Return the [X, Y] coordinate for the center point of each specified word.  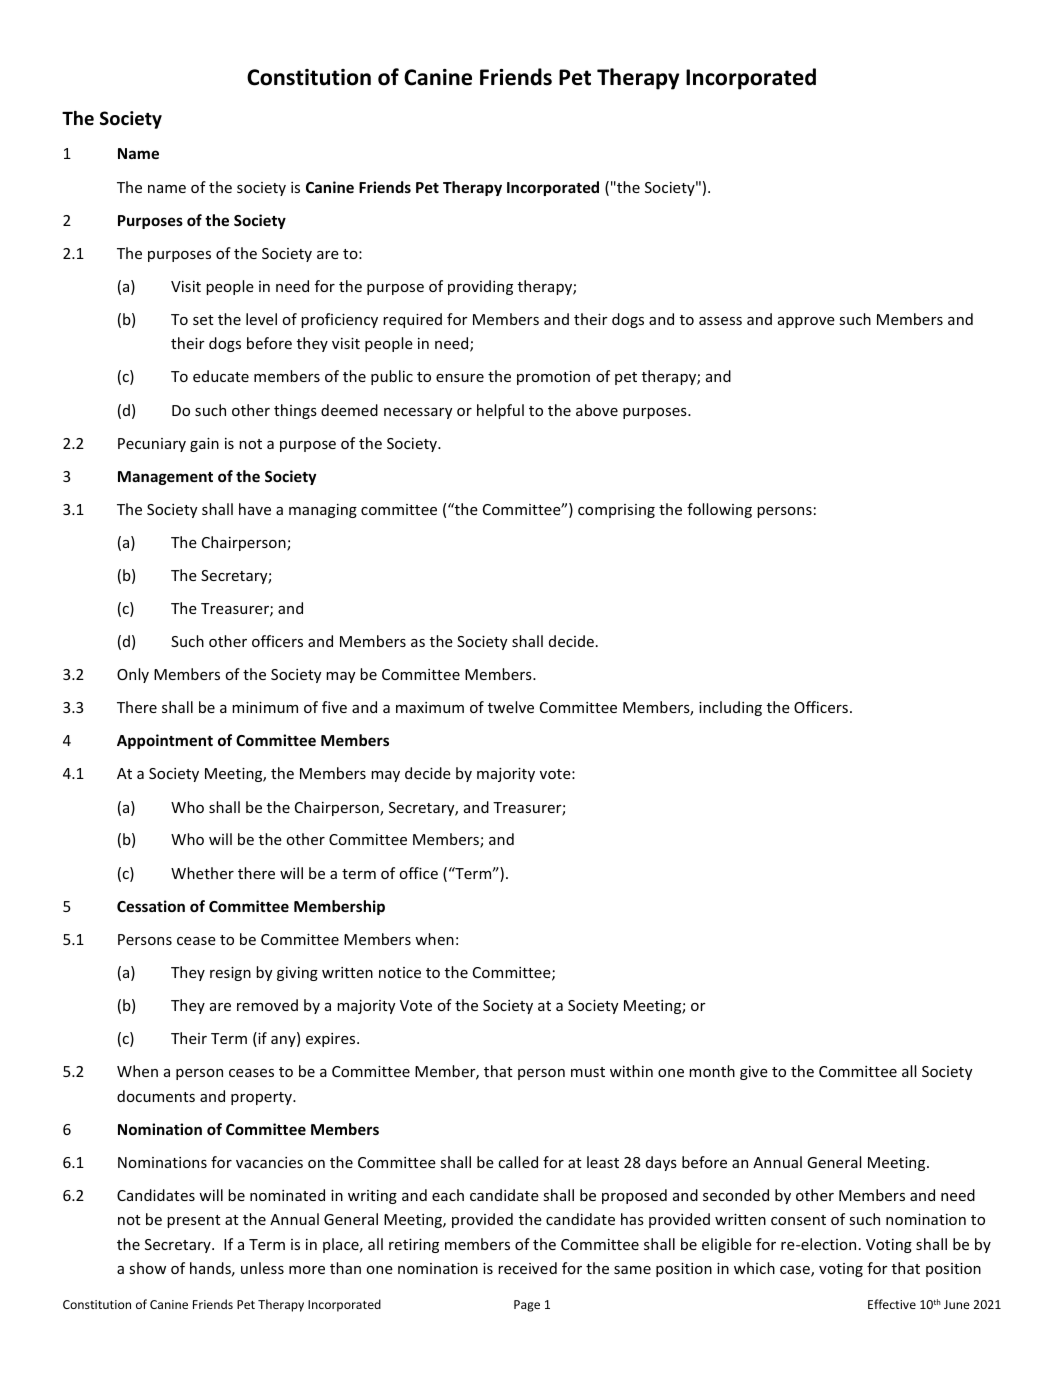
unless [262, 1268]
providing [480, 287]
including [730, 708]
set [203, 320]
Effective [892, 1304]
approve [806, 322]
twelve [511, 707]
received [527, 1268]
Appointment [165, 741]
